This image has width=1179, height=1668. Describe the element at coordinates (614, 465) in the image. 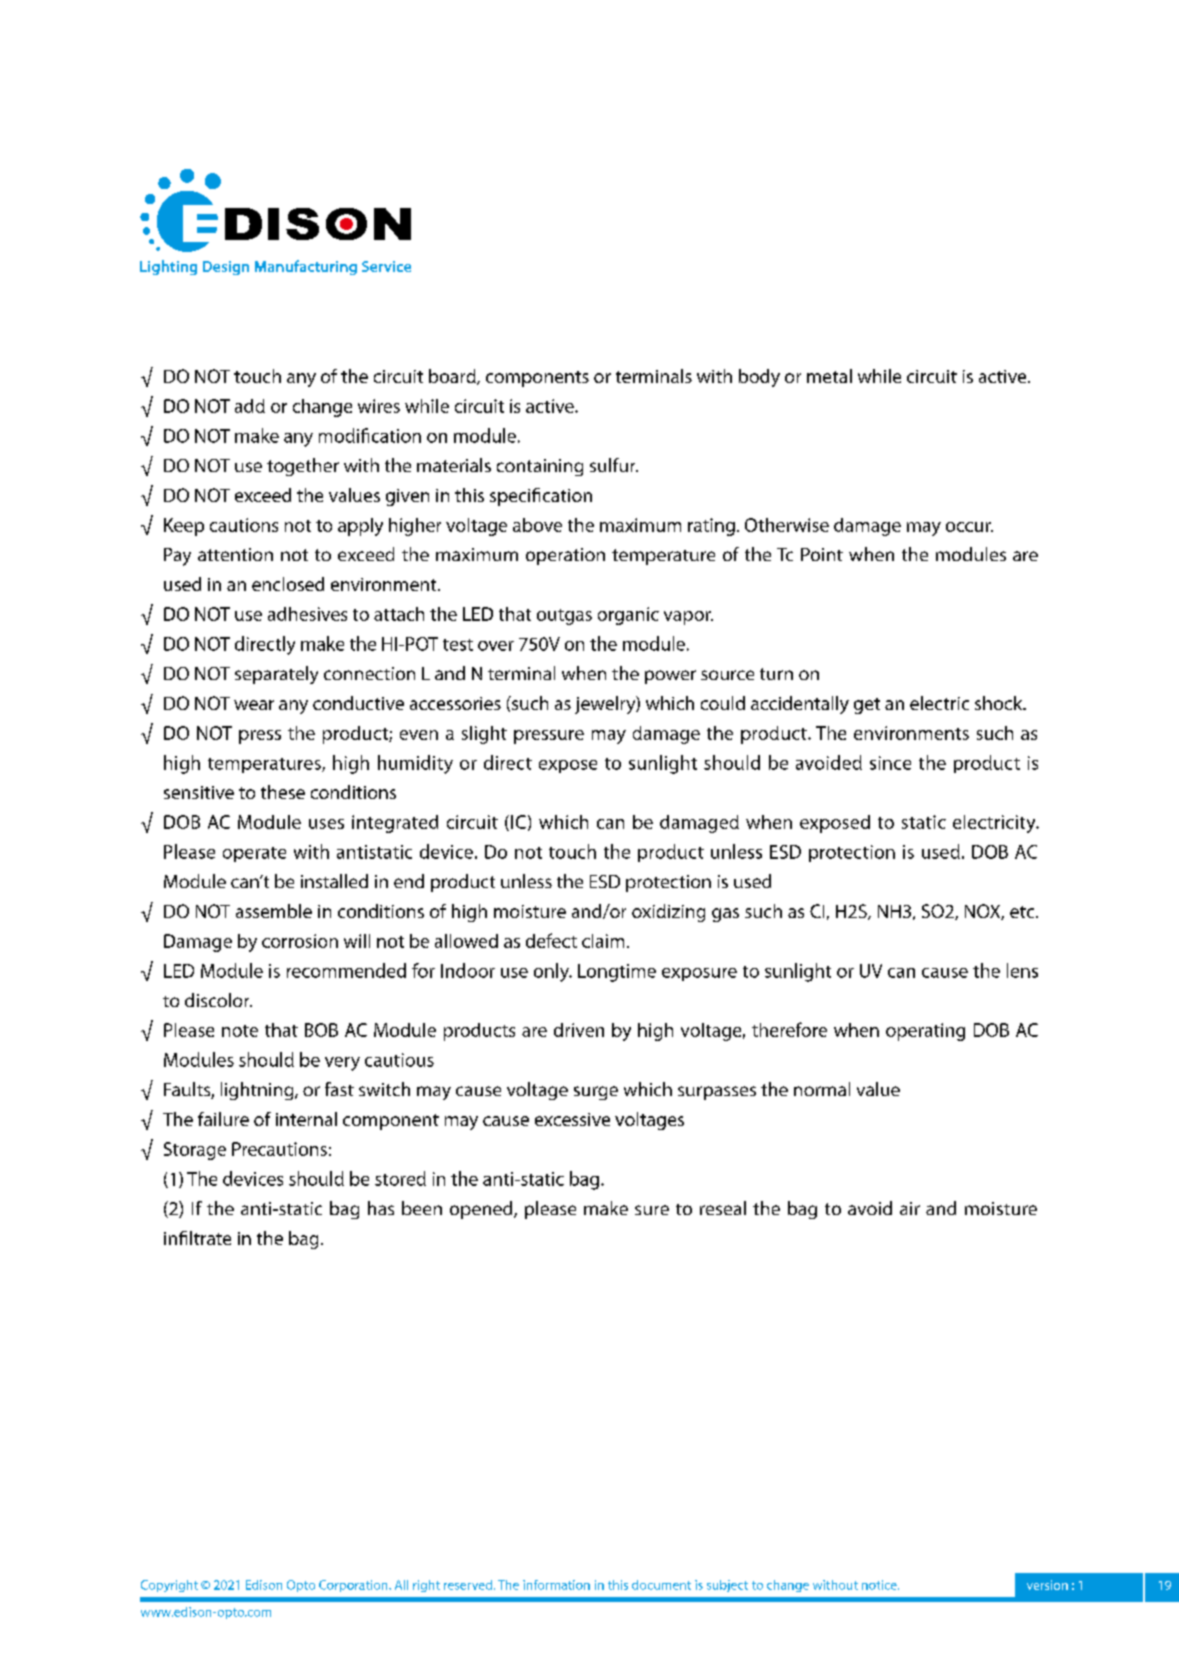

I see `sulfur` at that location.
